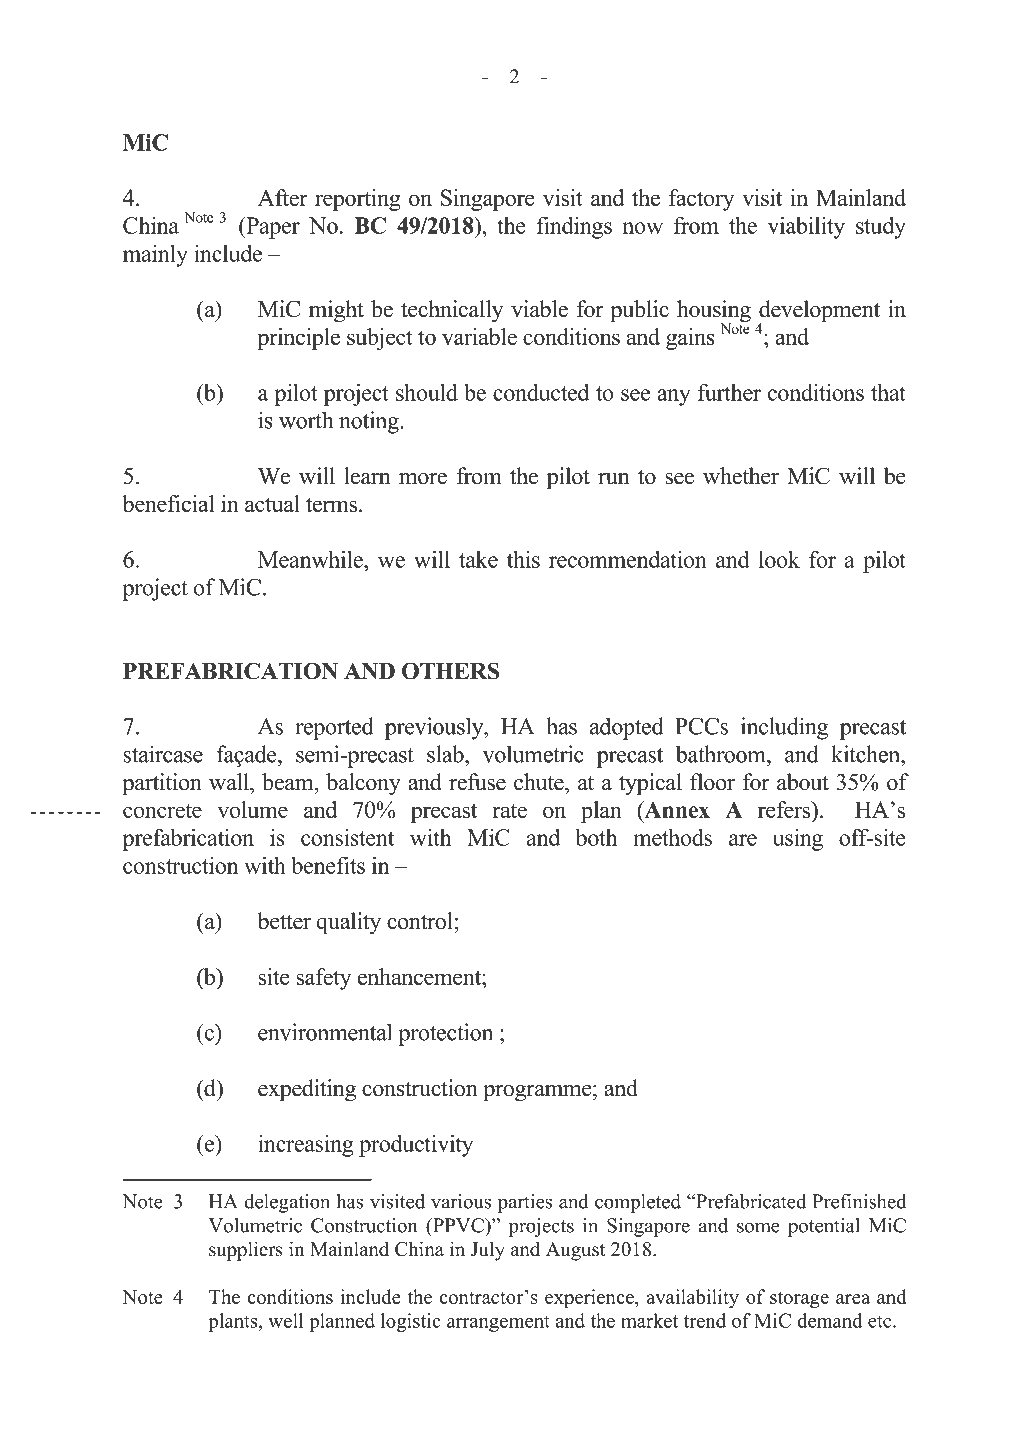 The width and height of the image is (1029, 1455). I want to click on Paper, so click(272, 228).
